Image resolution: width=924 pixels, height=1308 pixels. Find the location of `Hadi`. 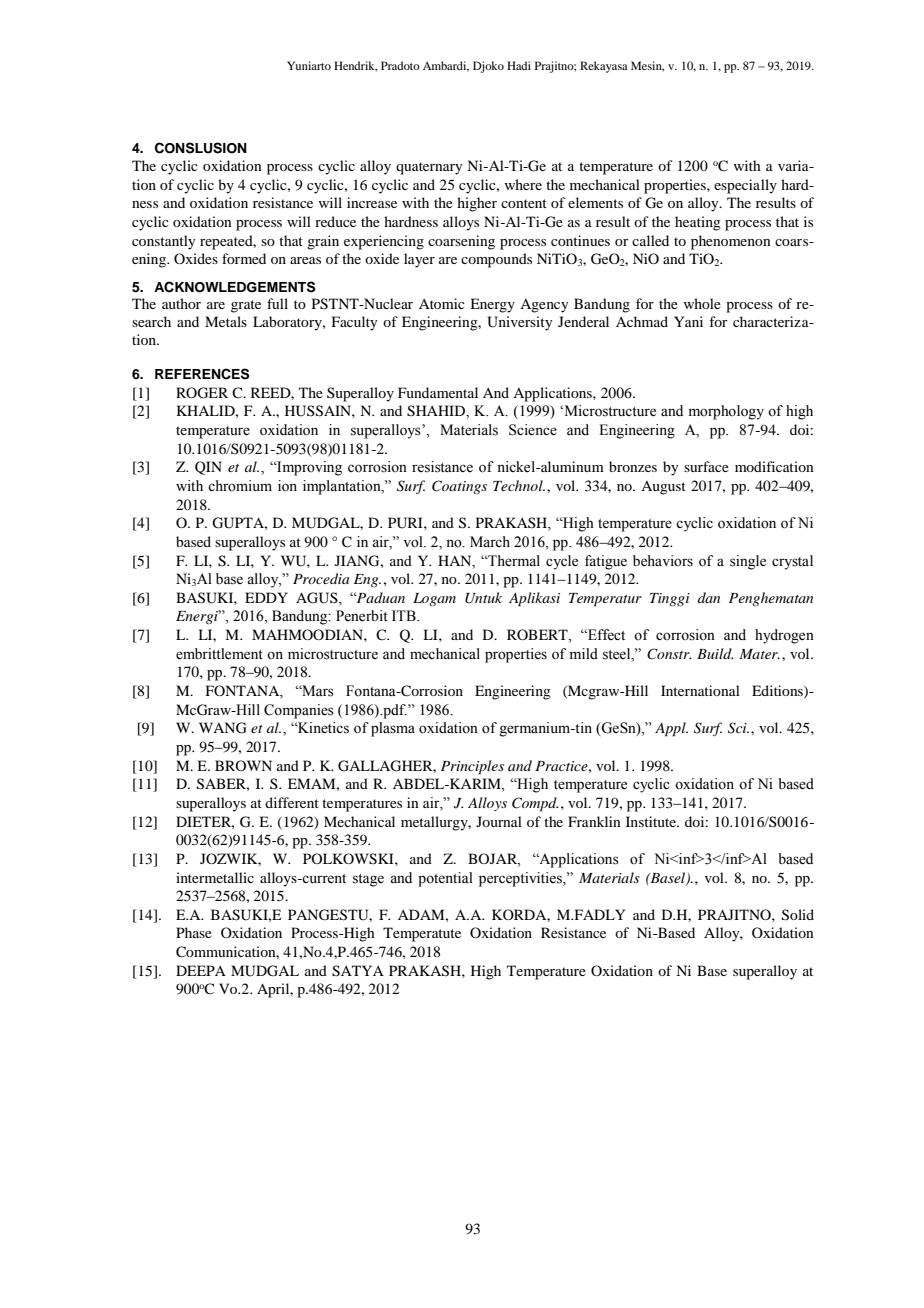

Hadi is located at coordinates (519, 65).
